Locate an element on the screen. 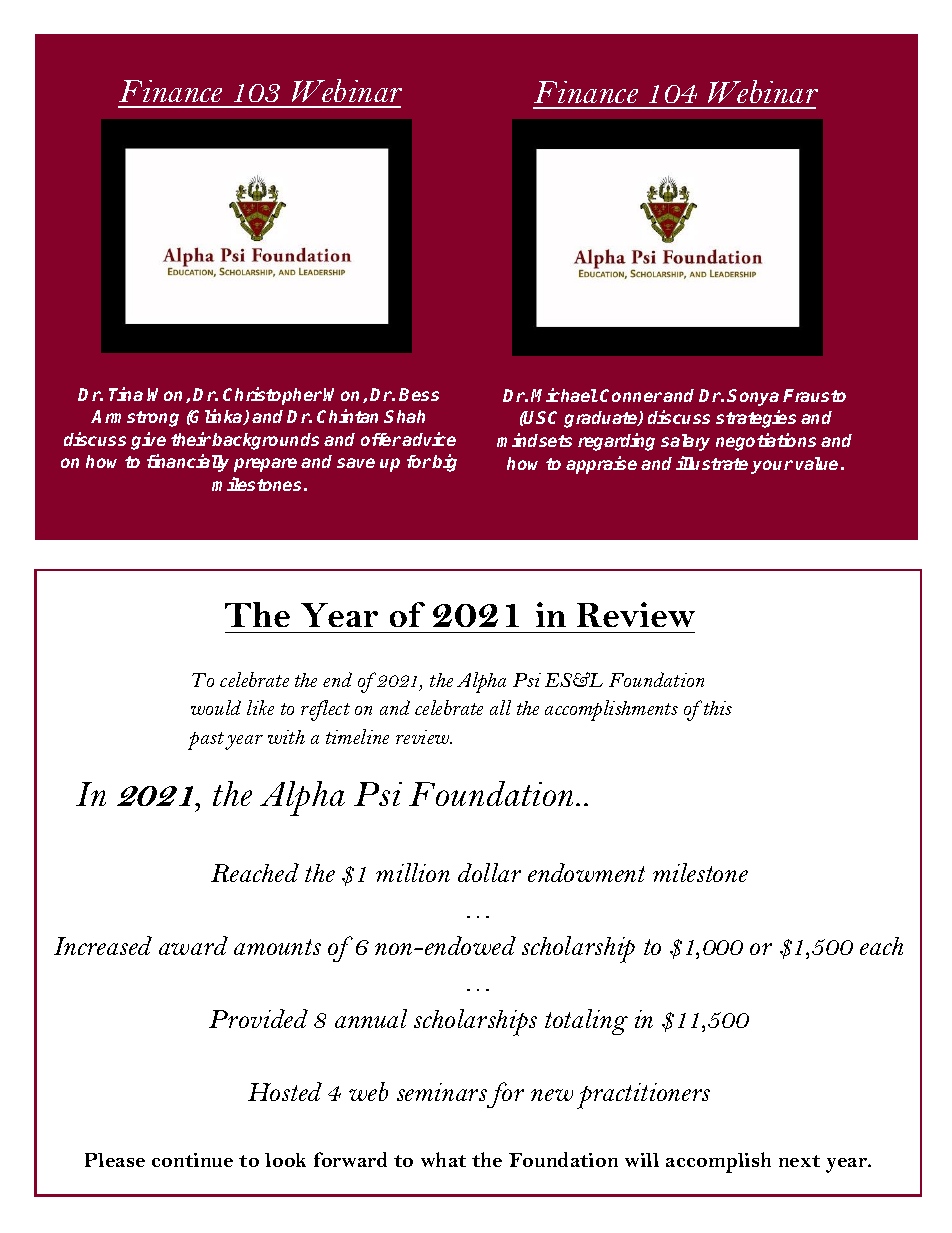 The height and width of the screenshot is (1233, 952). continue is located at coordinates (192, 1160).
